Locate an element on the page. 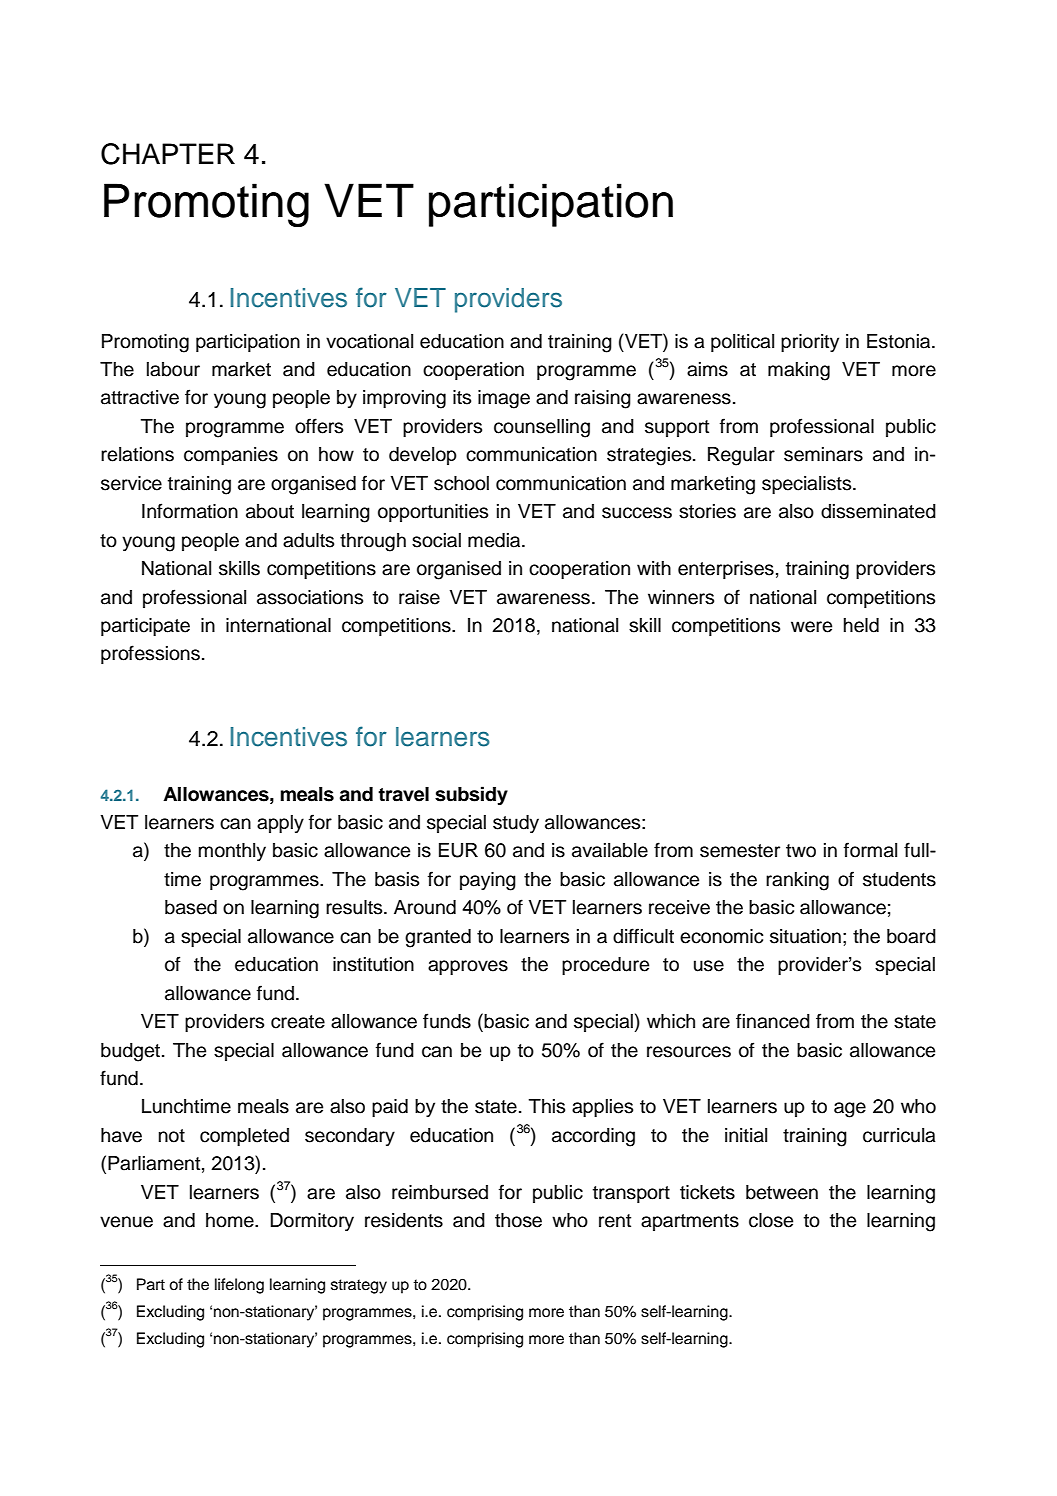 The width and height of the page is (1057, 1496). CHAPTER is located at coordinates (168, 154).
